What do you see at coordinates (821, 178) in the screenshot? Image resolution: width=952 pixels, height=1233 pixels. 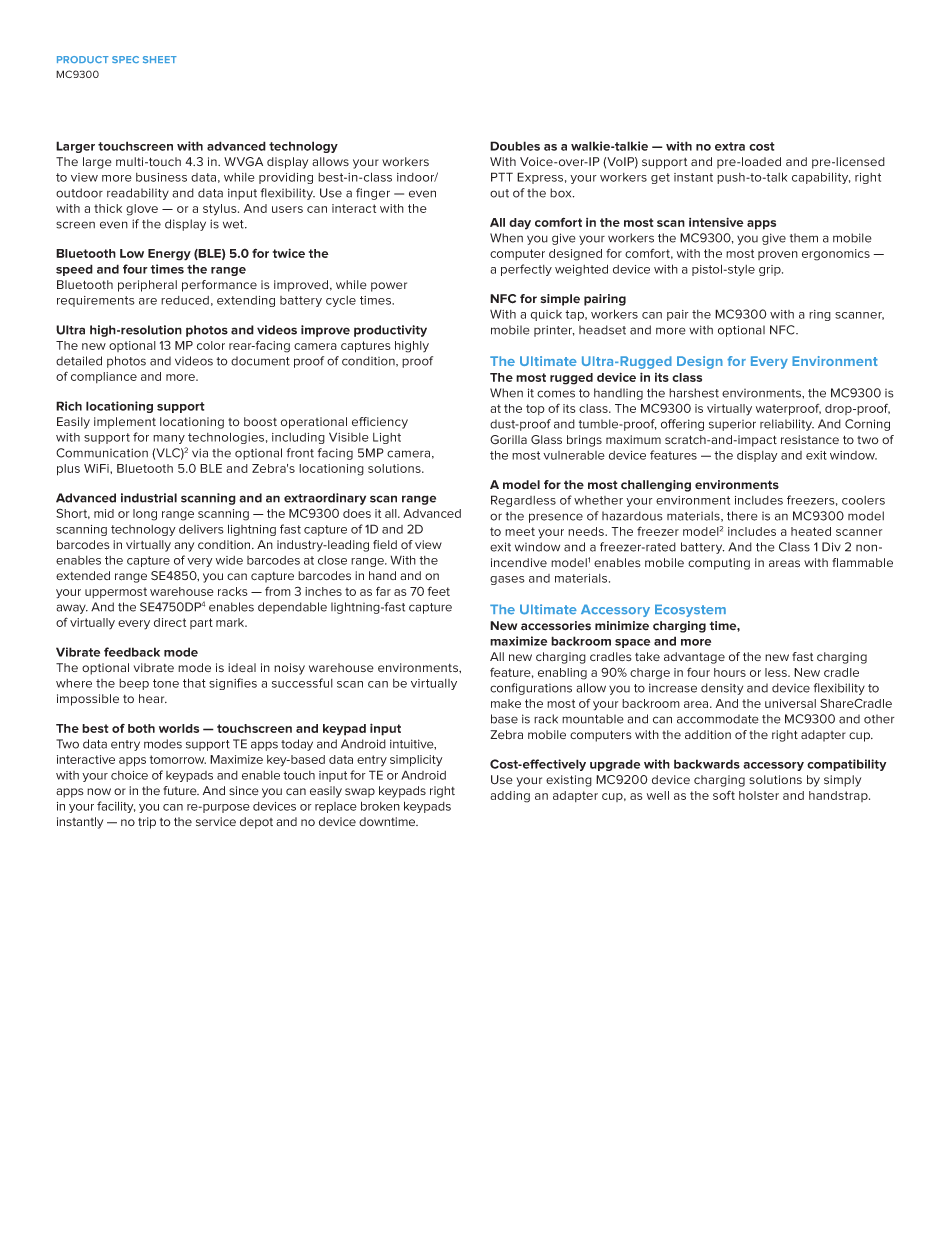 I see `capability` at bounding box center [821, 178].
